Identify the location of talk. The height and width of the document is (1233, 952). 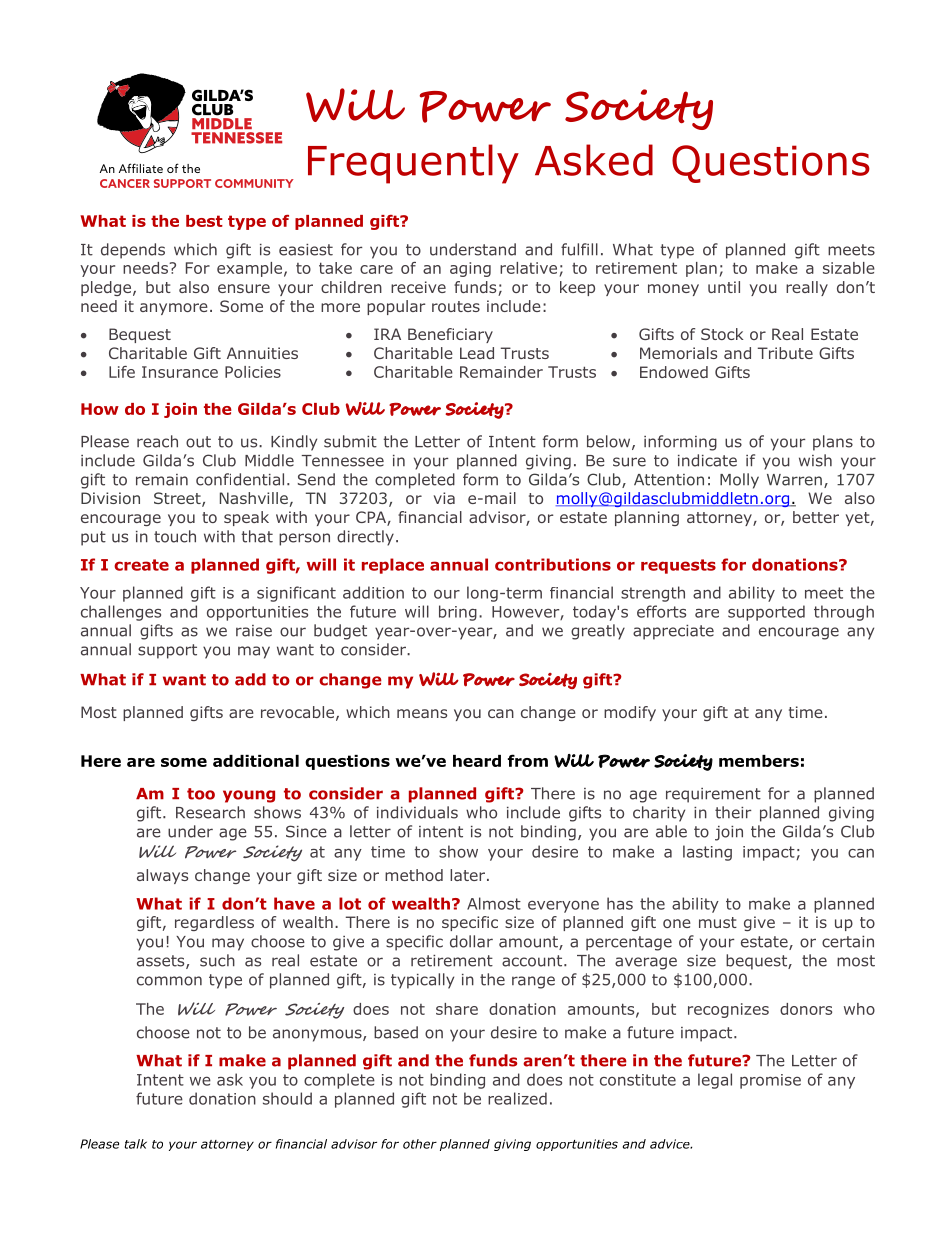
(136, 1144).
